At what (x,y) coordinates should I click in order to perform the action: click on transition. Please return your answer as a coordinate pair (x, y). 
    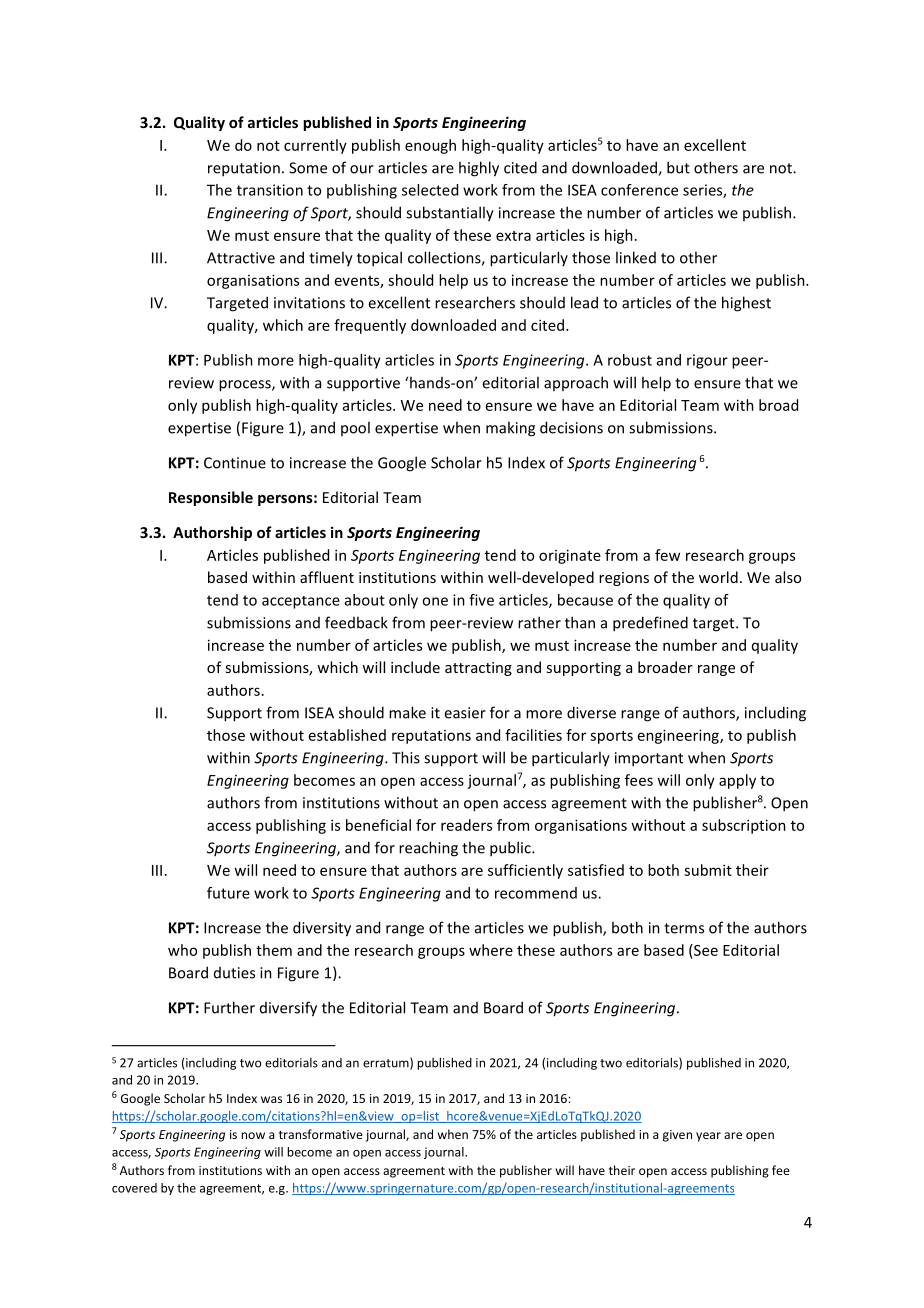
    Looking at the image, I should click on (270, 190).
